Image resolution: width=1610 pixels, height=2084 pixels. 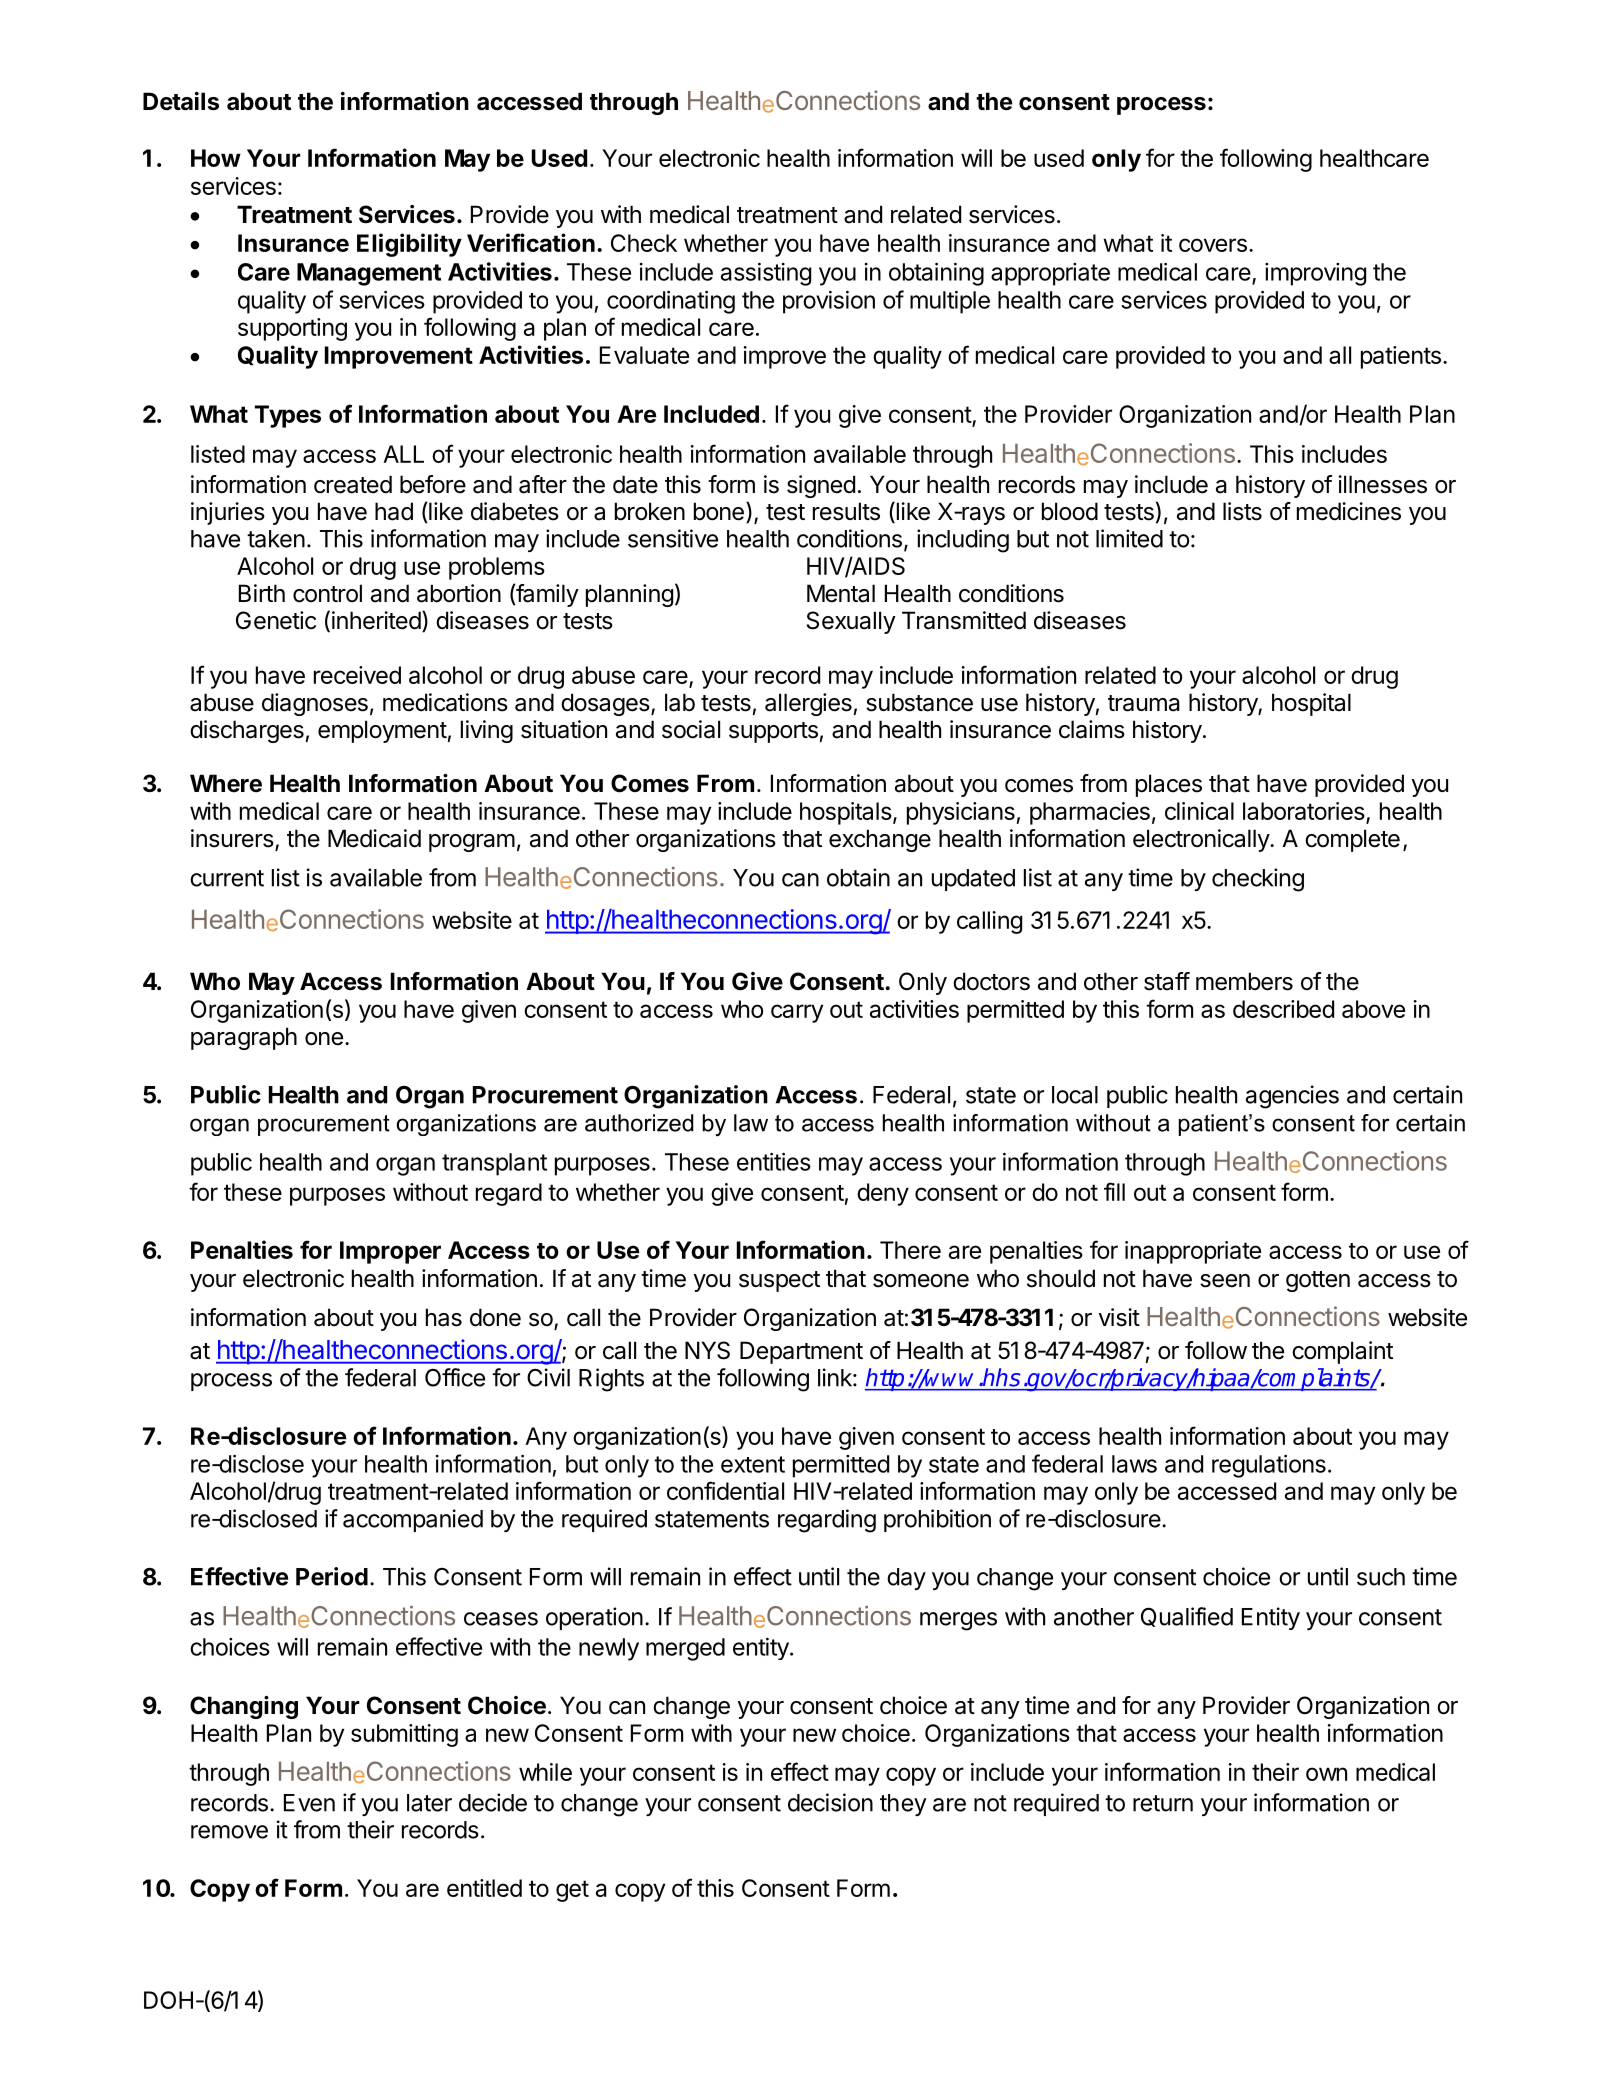 I want to click on How, so click(x=216, y=158).
